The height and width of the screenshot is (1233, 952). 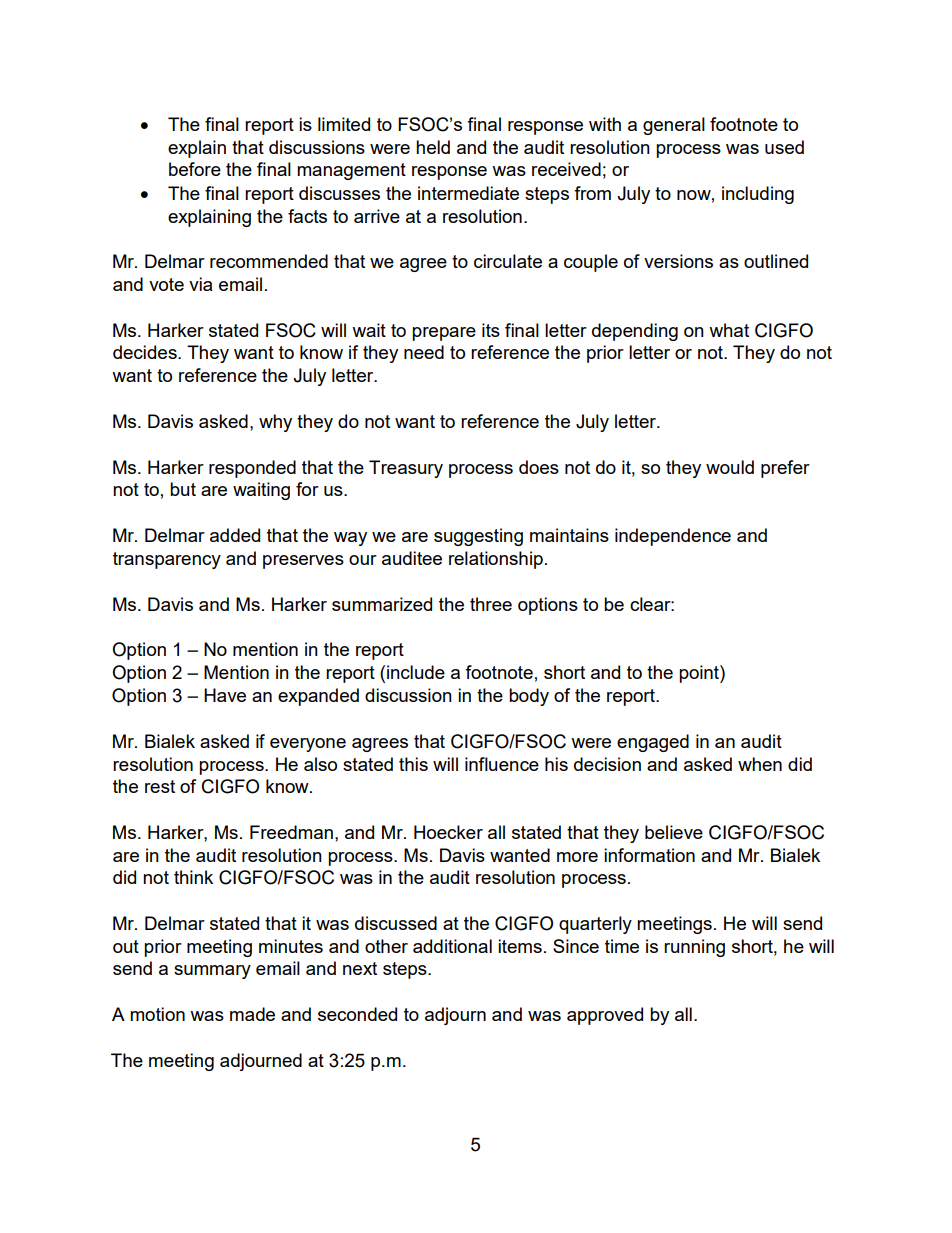 I want to click on relationship, so click(x=496, y=560).
